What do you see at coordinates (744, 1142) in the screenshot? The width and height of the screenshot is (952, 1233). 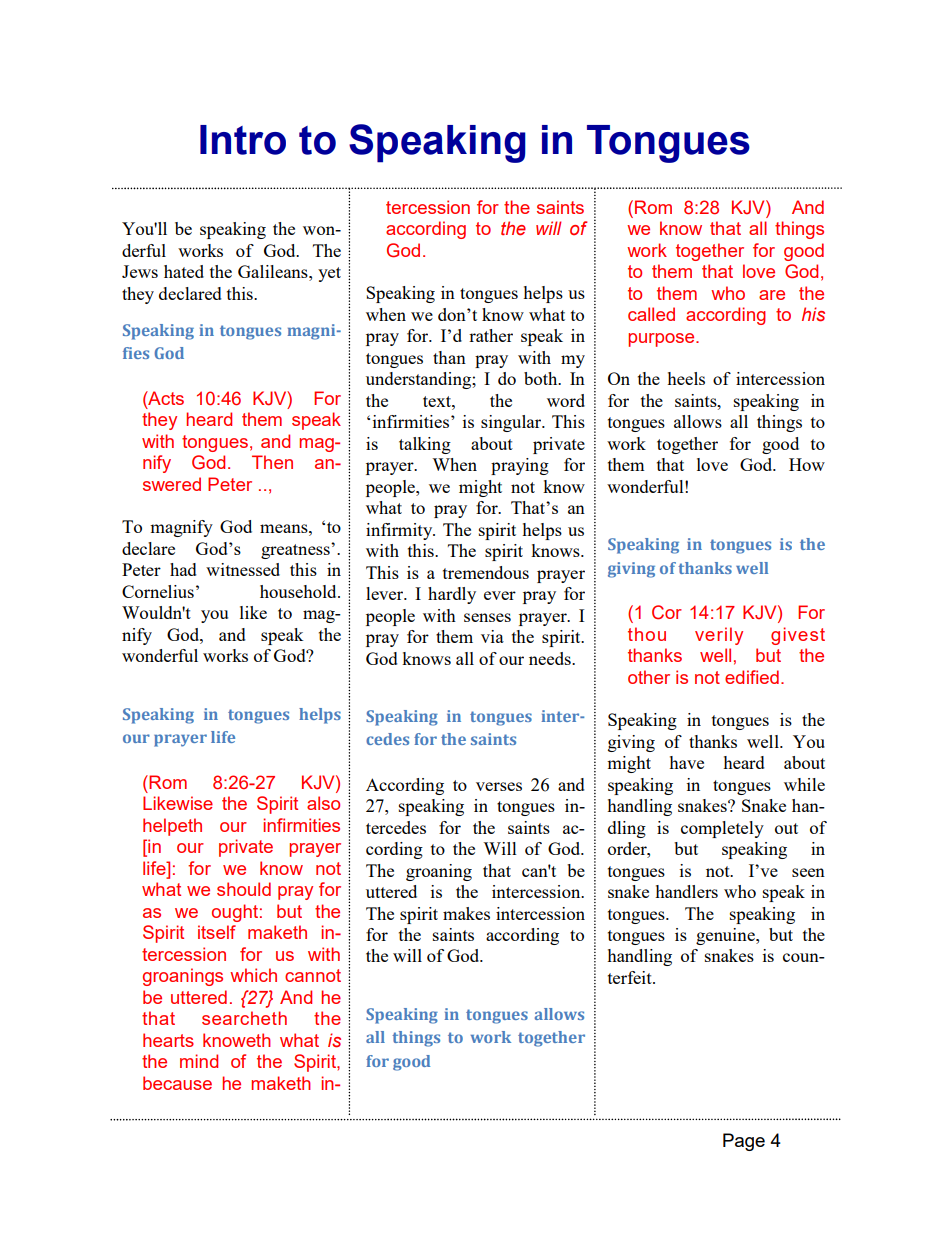 I see `Page` at bounding box center [744, 1142].
